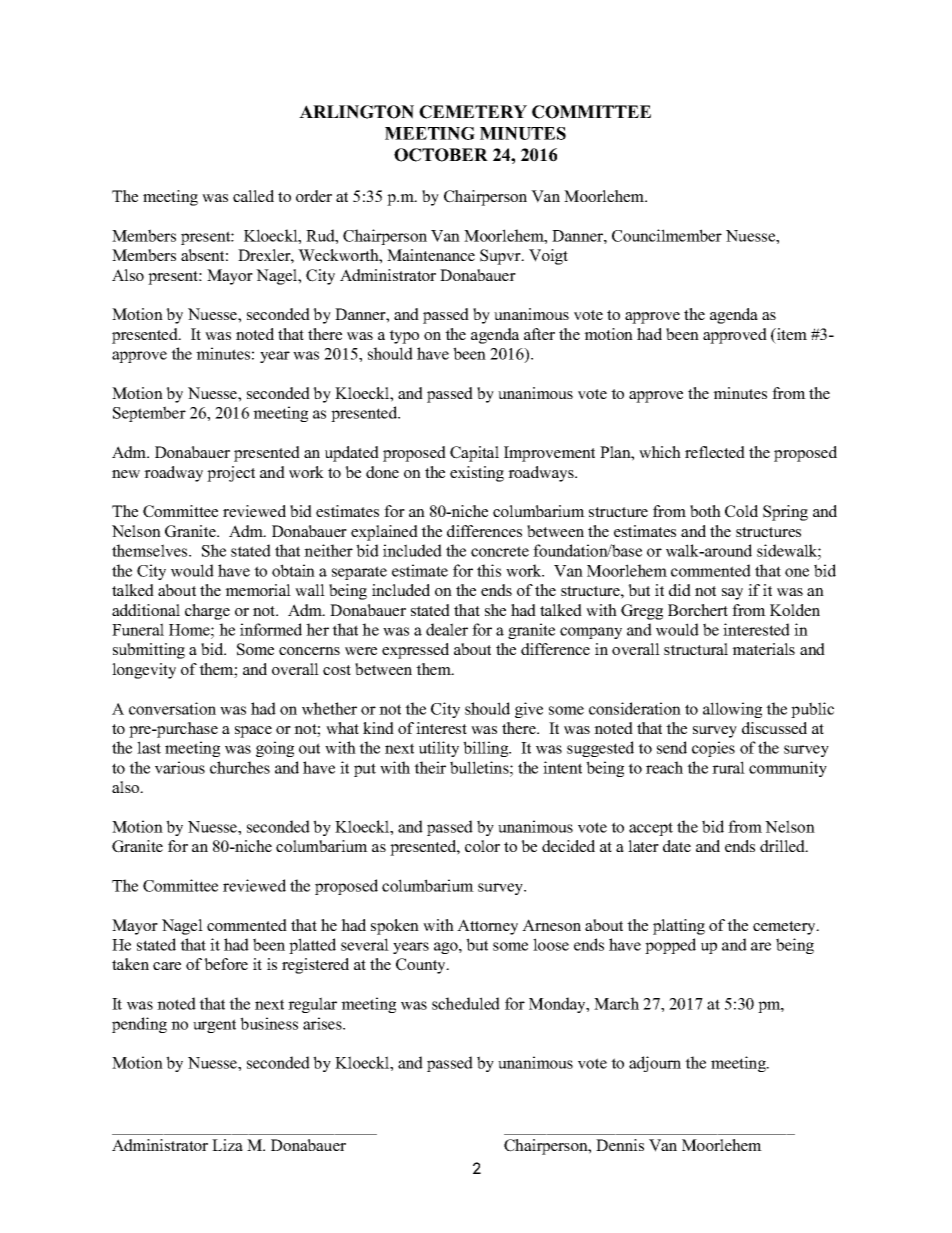 The width and height of the screenshot is (952, 1233). Describe the element at coordinates (226, 964) in the screenshot. I see `before` at that location.
